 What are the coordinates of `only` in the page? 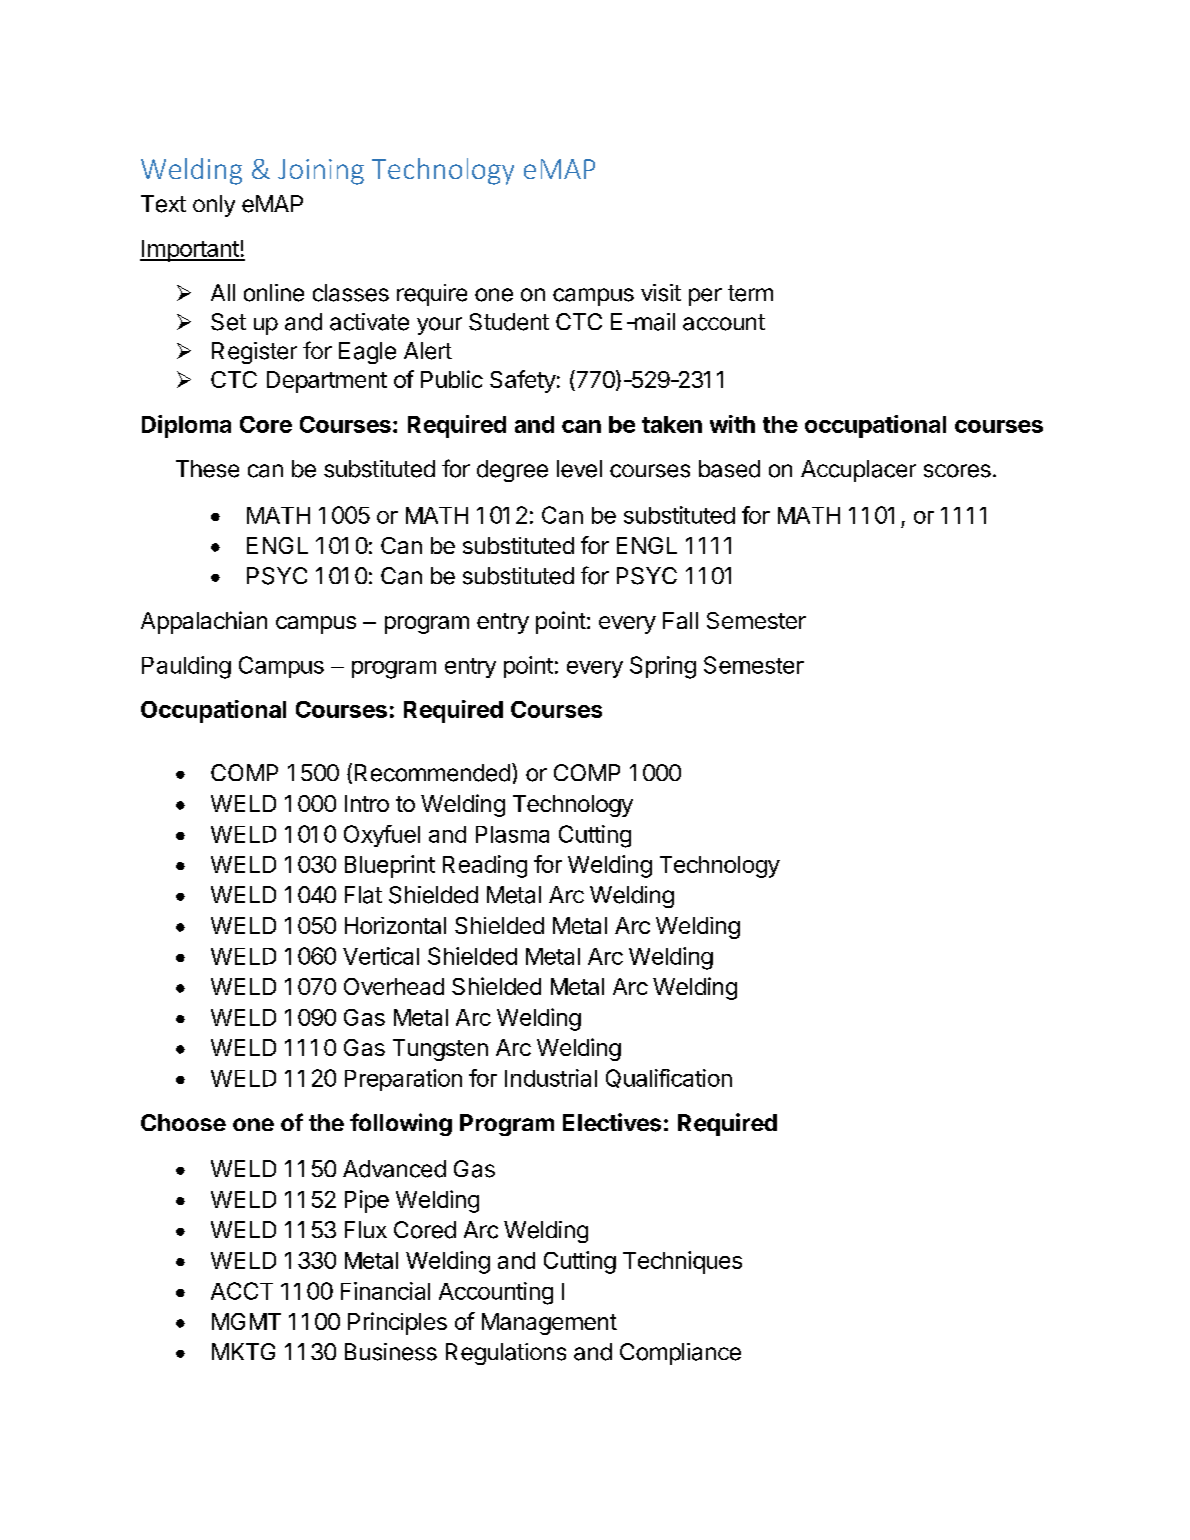 It's located at (214, 206).
